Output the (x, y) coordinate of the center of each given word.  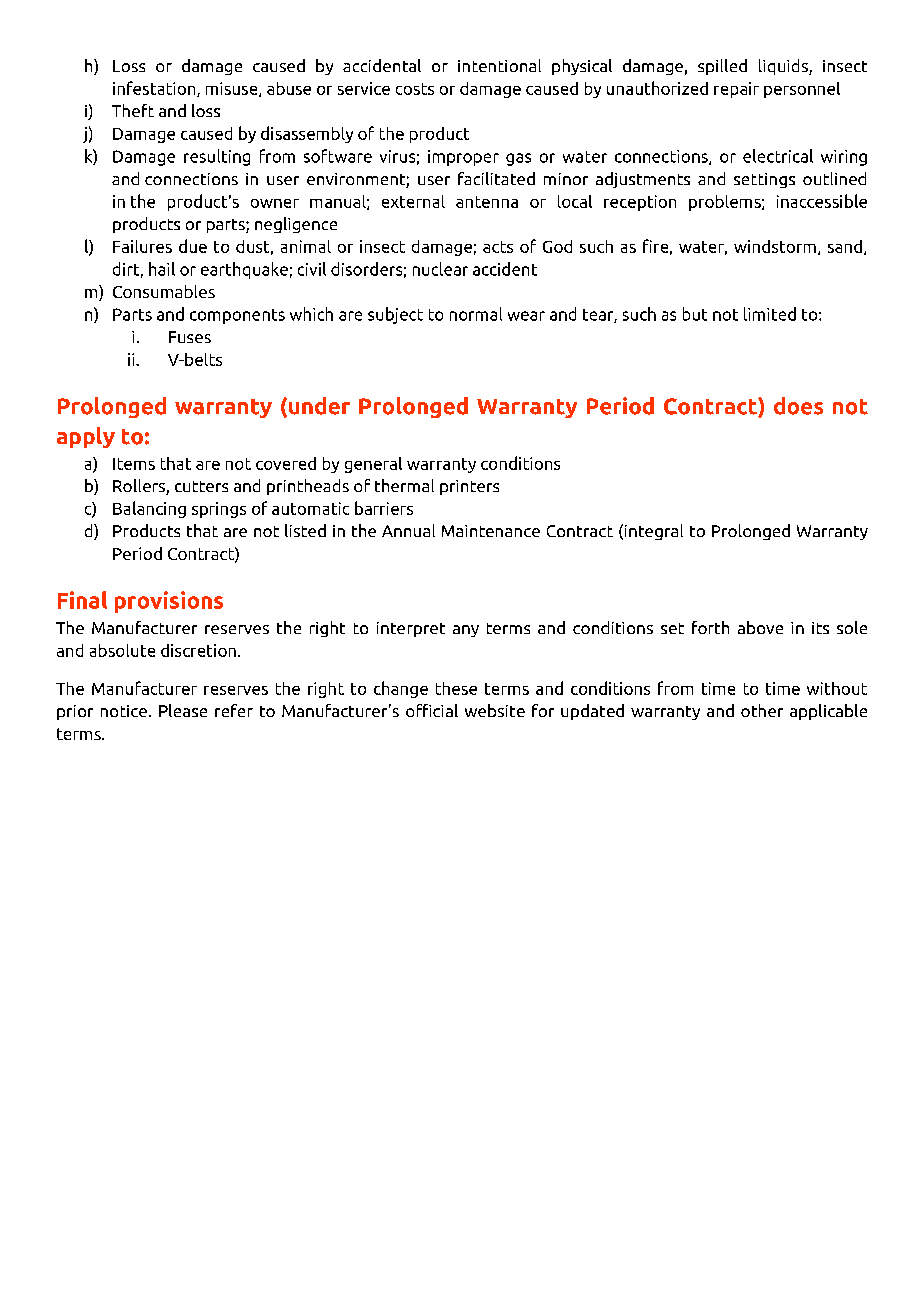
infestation (155, 89)
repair (736, 90)
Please (183, 710)
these (456, 688)
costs (415, 89)
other (762, 710)
